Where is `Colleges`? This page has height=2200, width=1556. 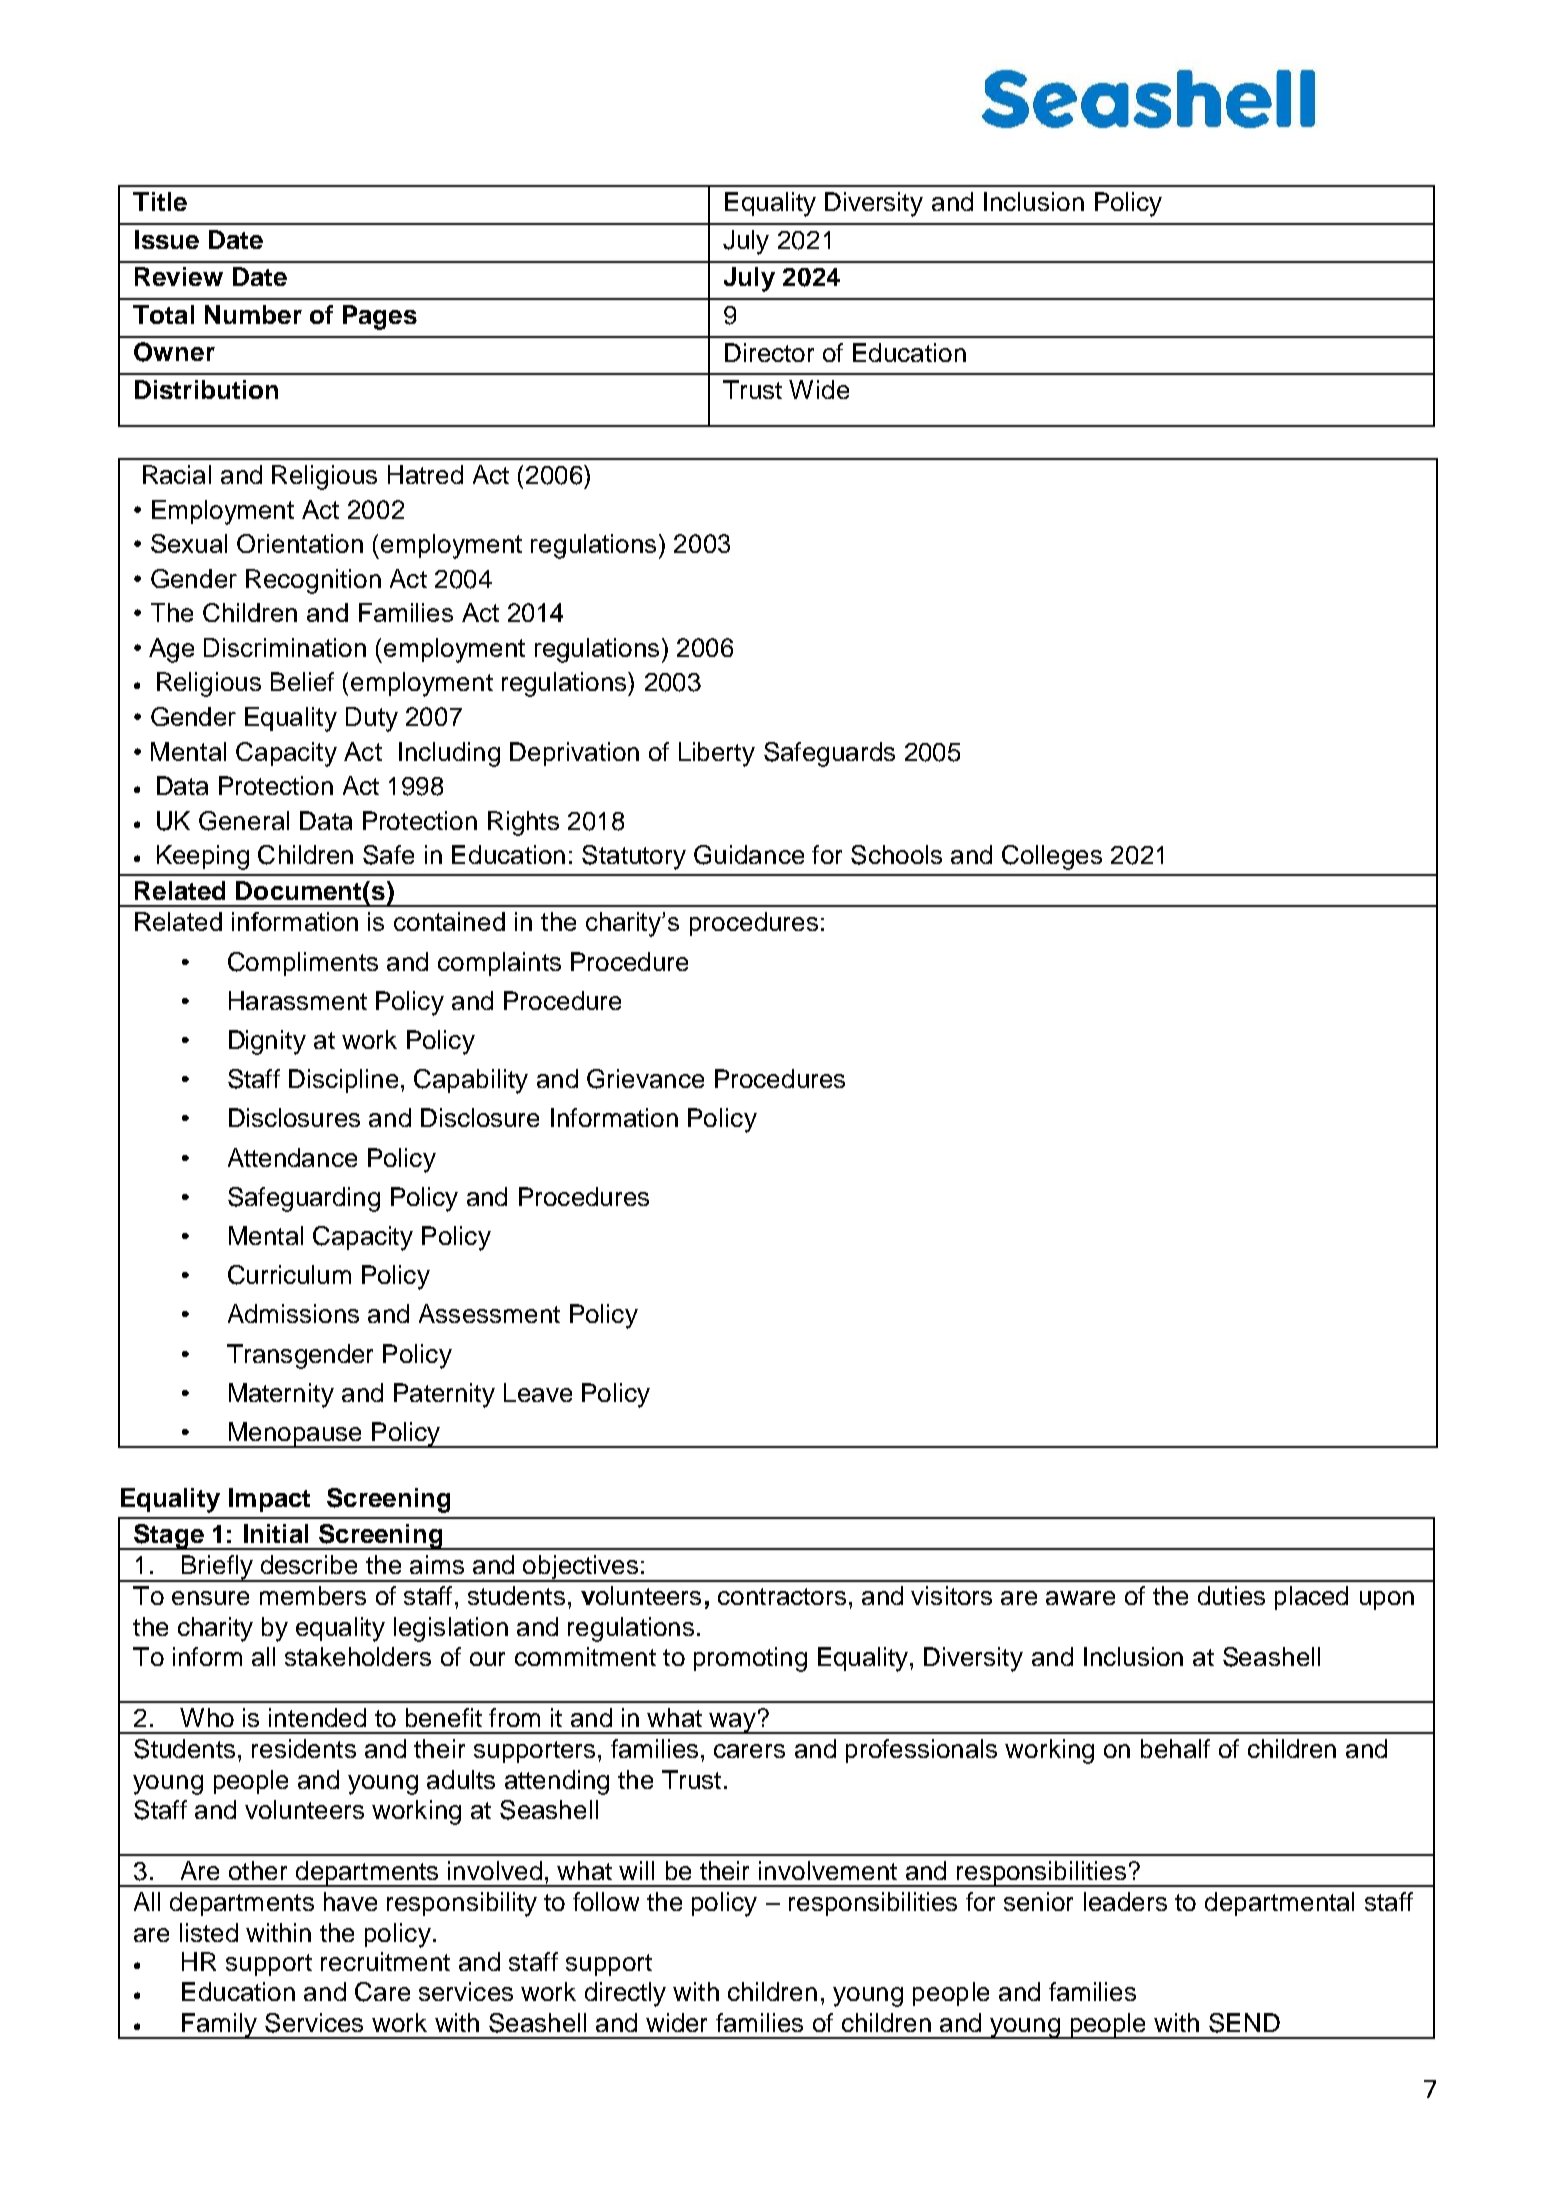
Colleges is located at coordinates (1052, 857).
